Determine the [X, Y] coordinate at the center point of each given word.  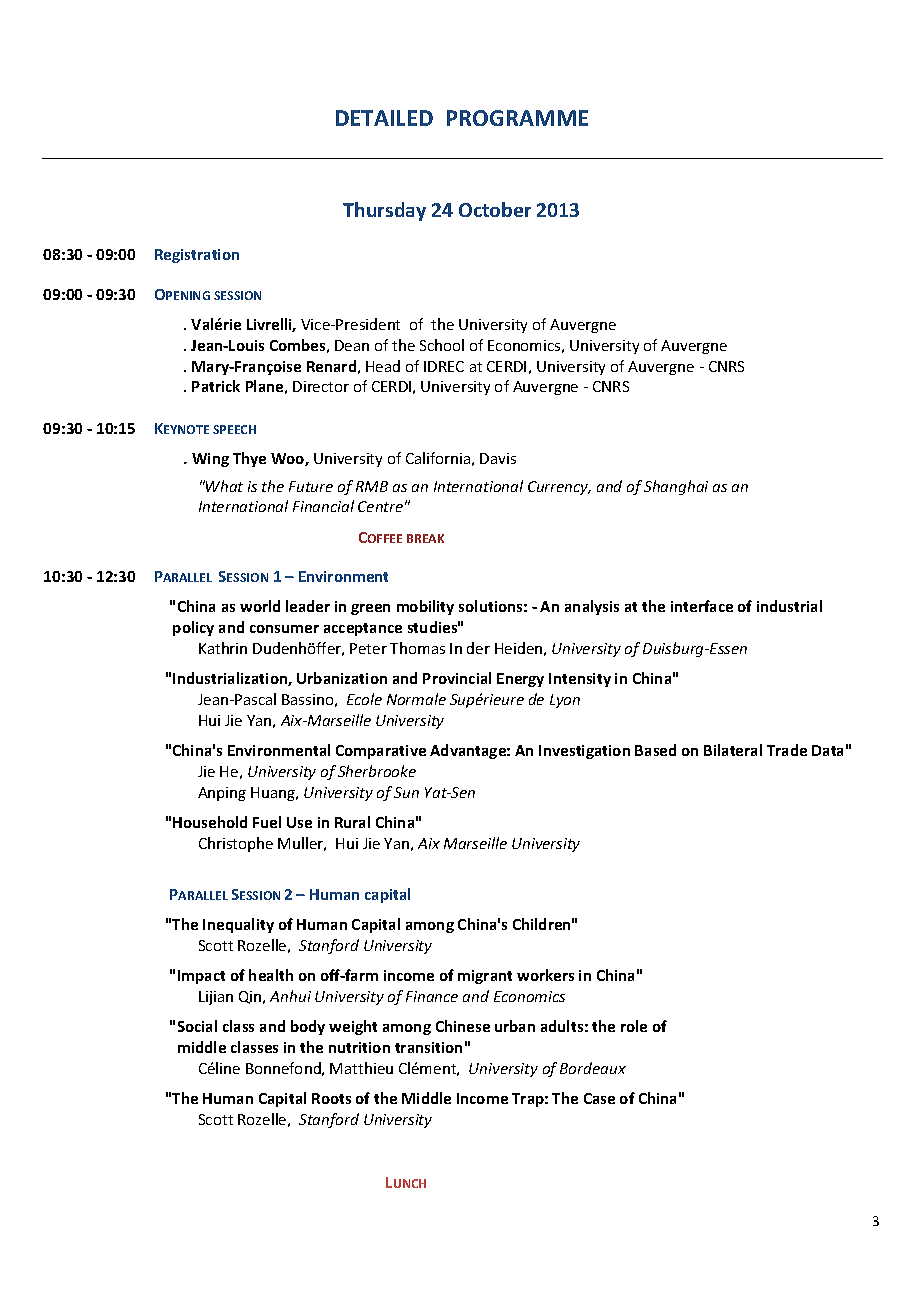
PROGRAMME [517, 118]
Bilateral [733, 750]
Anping [222, 794]
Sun [406, 792]
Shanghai [676, 487]
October [495, 209]
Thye [249, 459]
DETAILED [384, 118]
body [308, 1027]
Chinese [463, 1026]
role [634, 1026]
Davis [498, 458]
